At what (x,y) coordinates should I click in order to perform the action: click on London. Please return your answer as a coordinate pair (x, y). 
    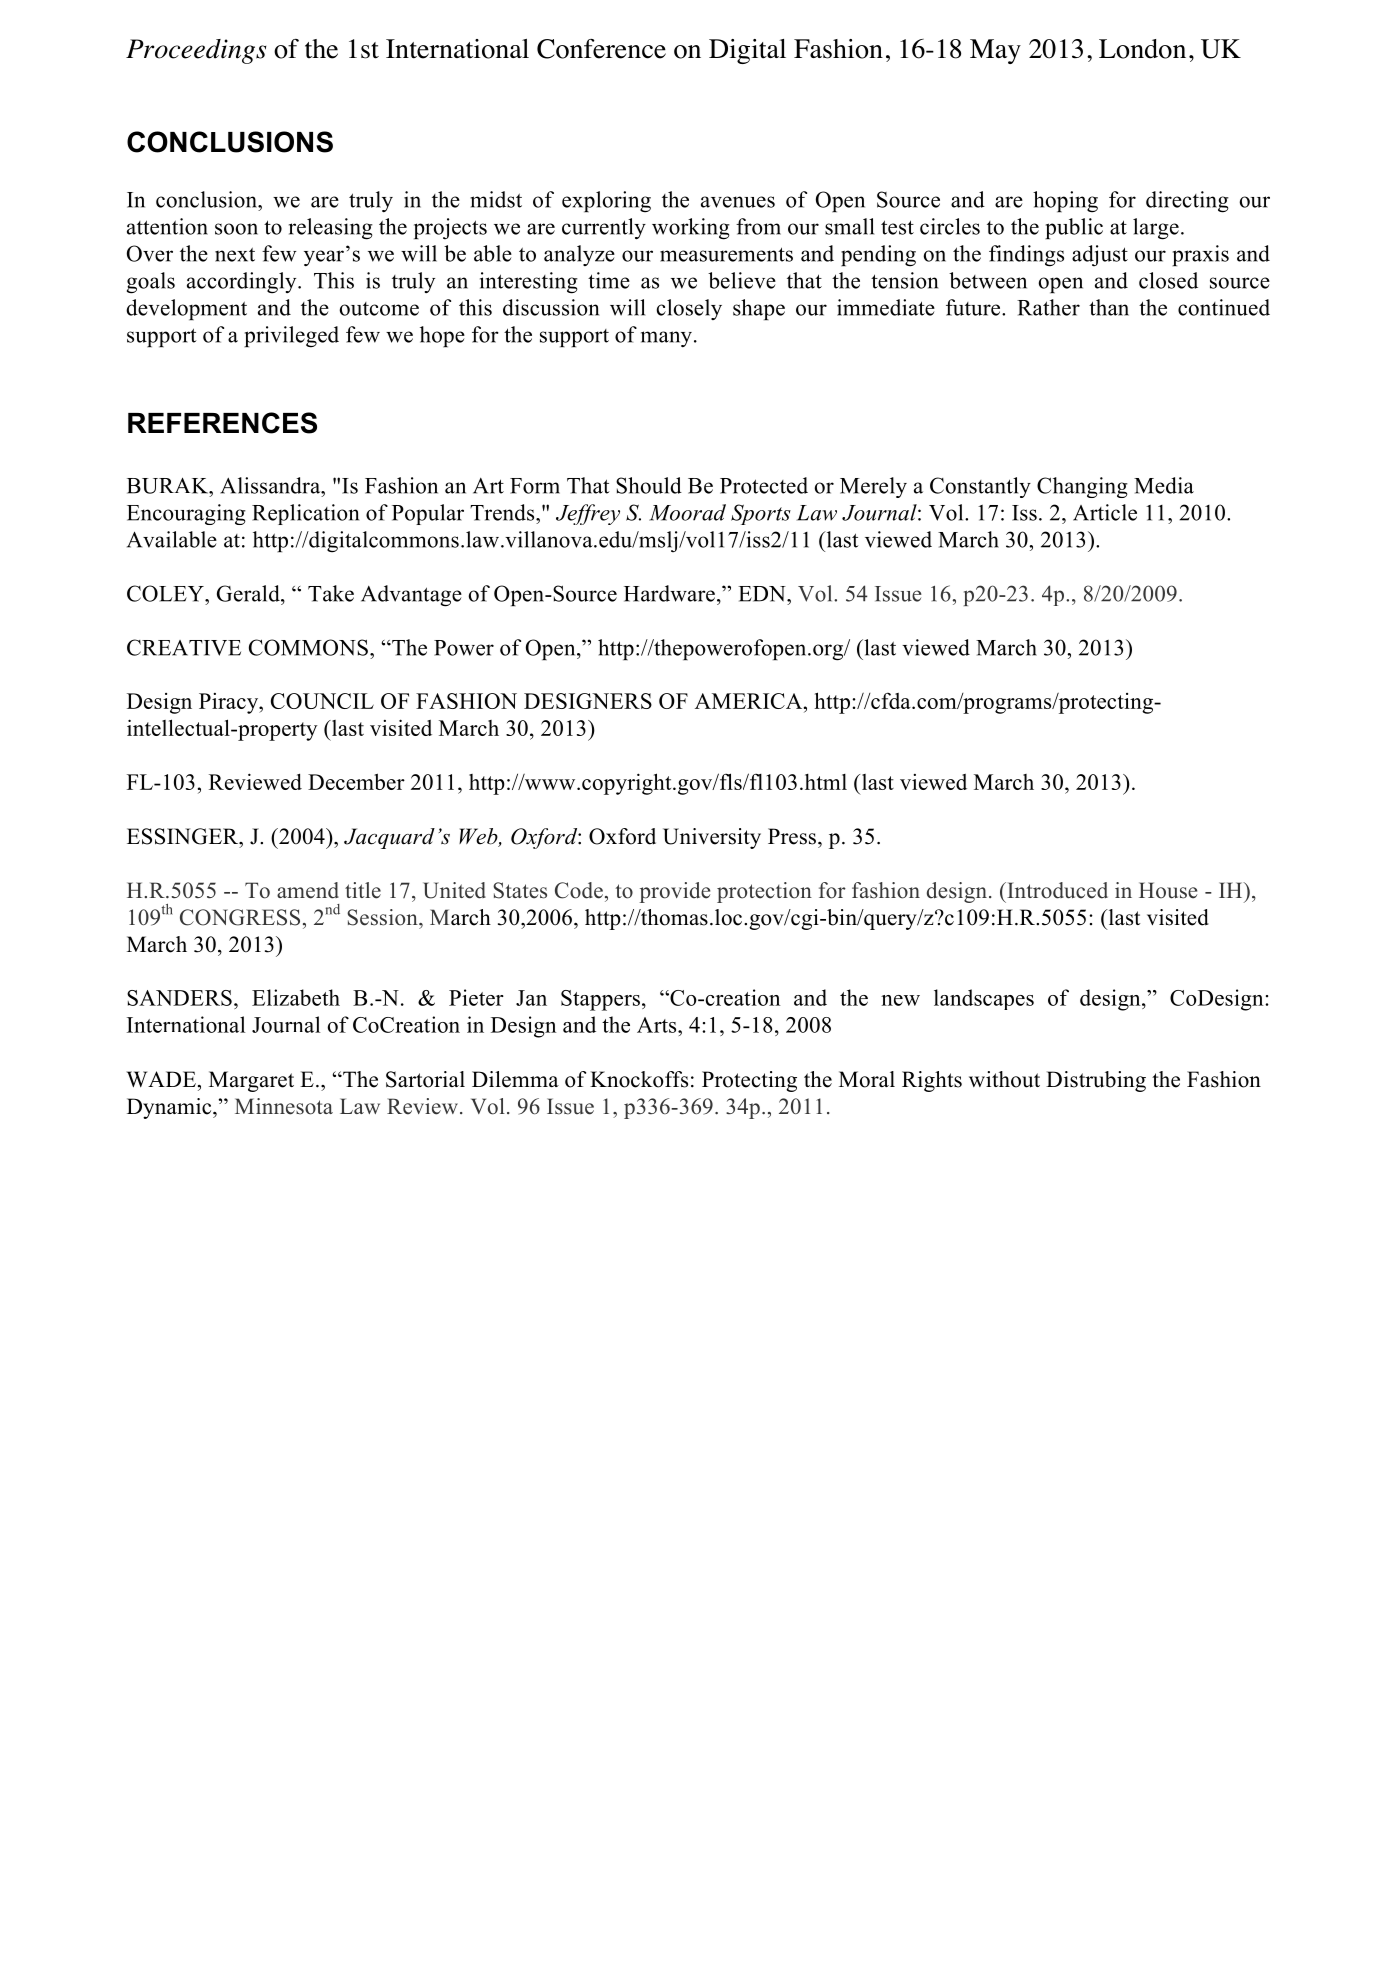
    Looking at the image, I should click on (1142, 49).
